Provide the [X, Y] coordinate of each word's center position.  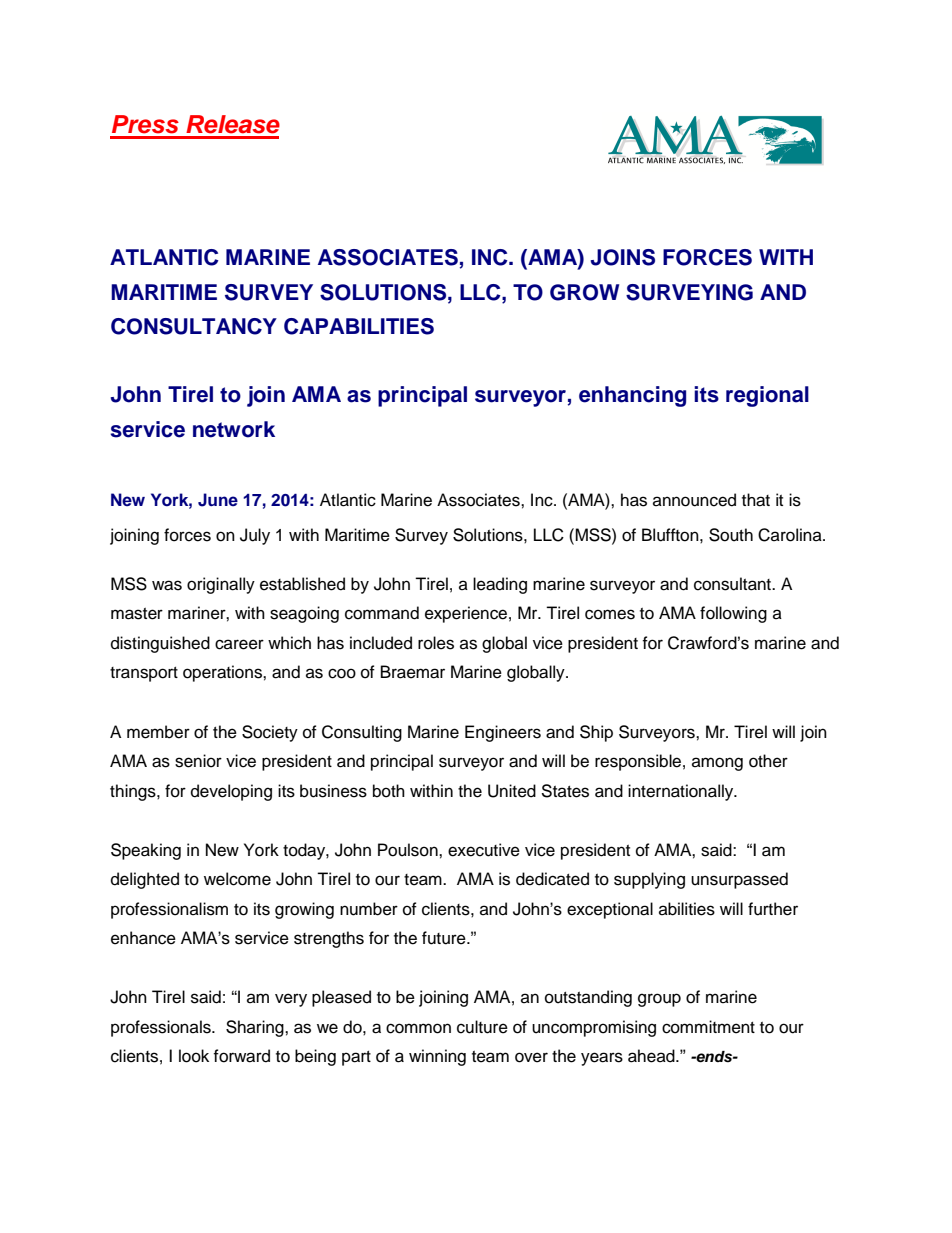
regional [767, 396]
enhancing [632, 396]
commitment [708, 1027]
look [194, 1056]
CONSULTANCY [194, 326]
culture [482, 1027]
